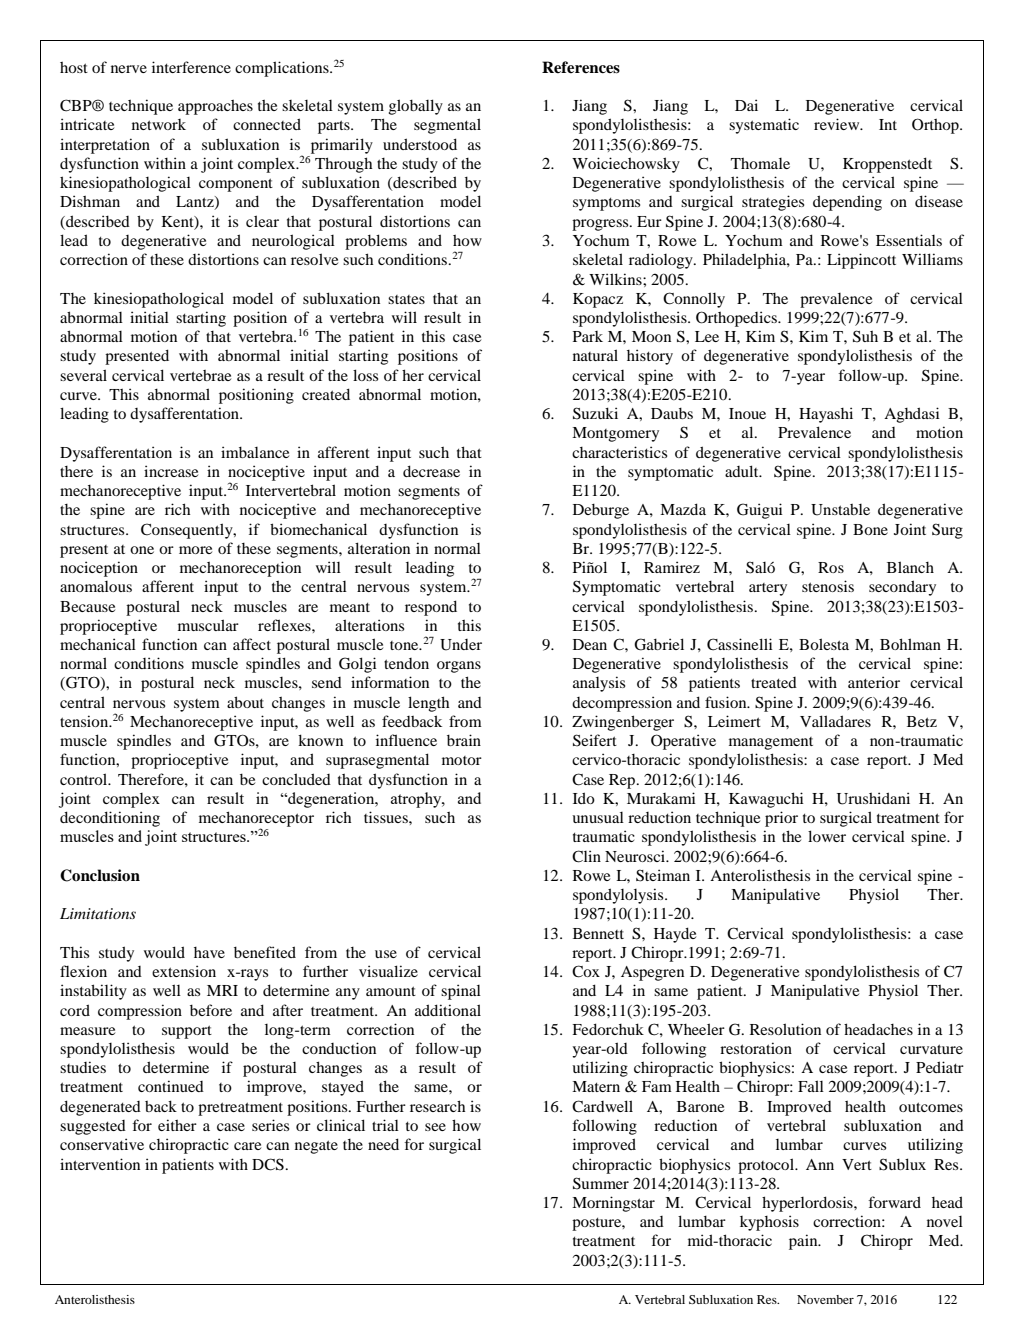  I want to click on network, so click(159, 124).
